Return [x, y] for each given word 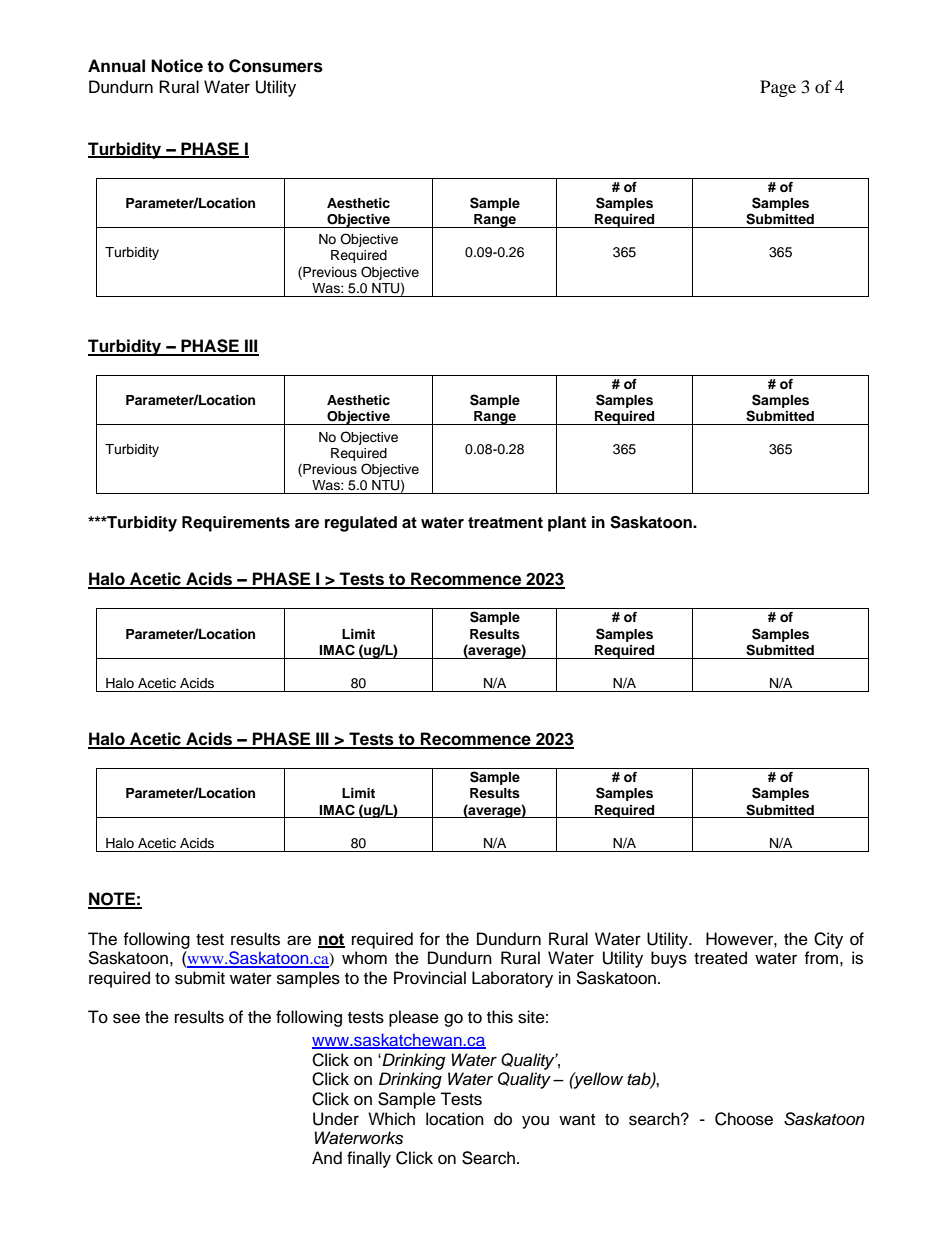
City [828, 940]
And [327, 1158]
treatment [505, 523]
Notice [177, 66]
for [429, 939]
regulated [361, 524]
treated [720, 958]
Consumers [276, 66]
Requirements [236, 524]
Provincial [430, 978]
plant [567, 524]
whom [364, 958]
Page [778, 88]
